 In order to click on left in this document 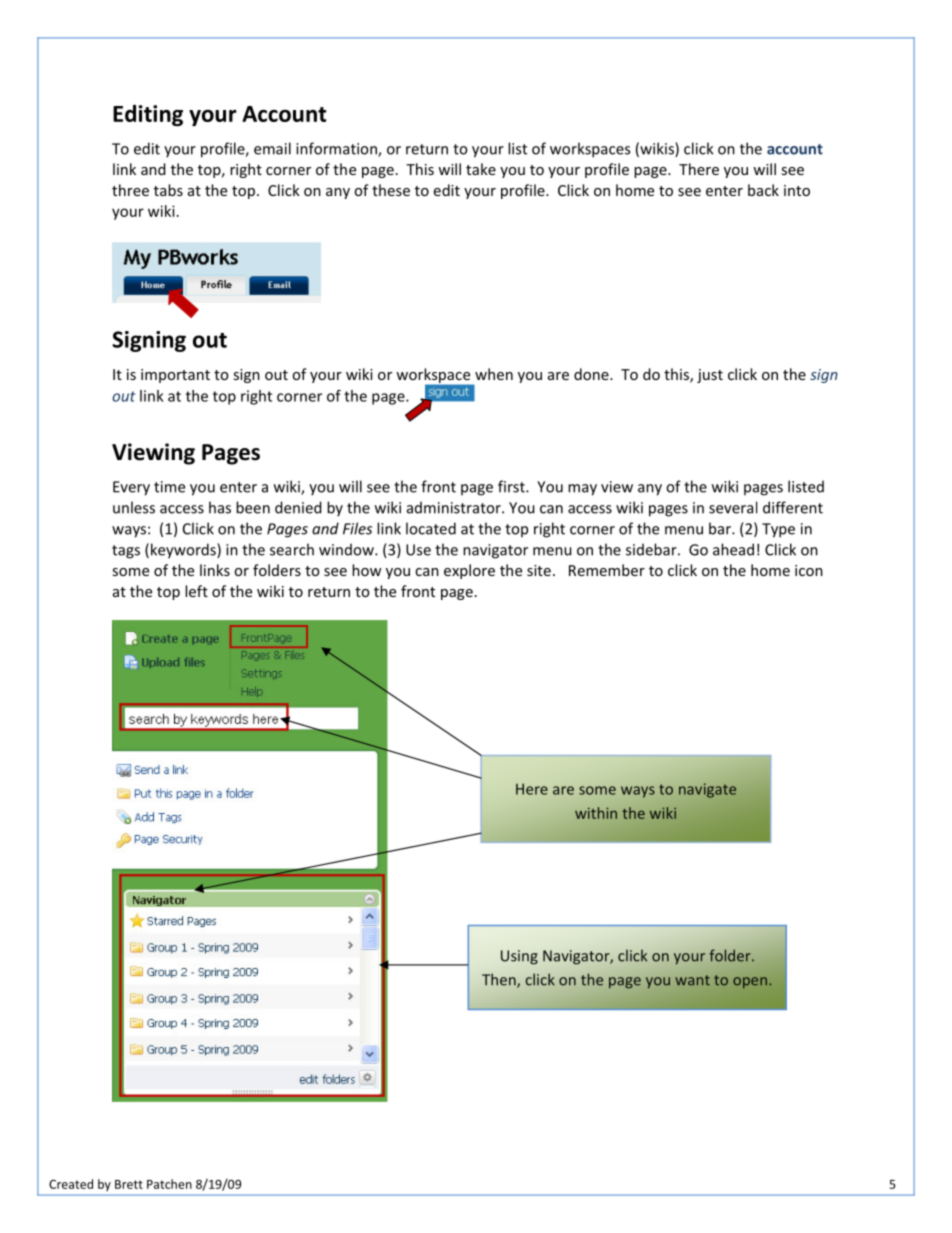, I will do `click(196, 591)`.
